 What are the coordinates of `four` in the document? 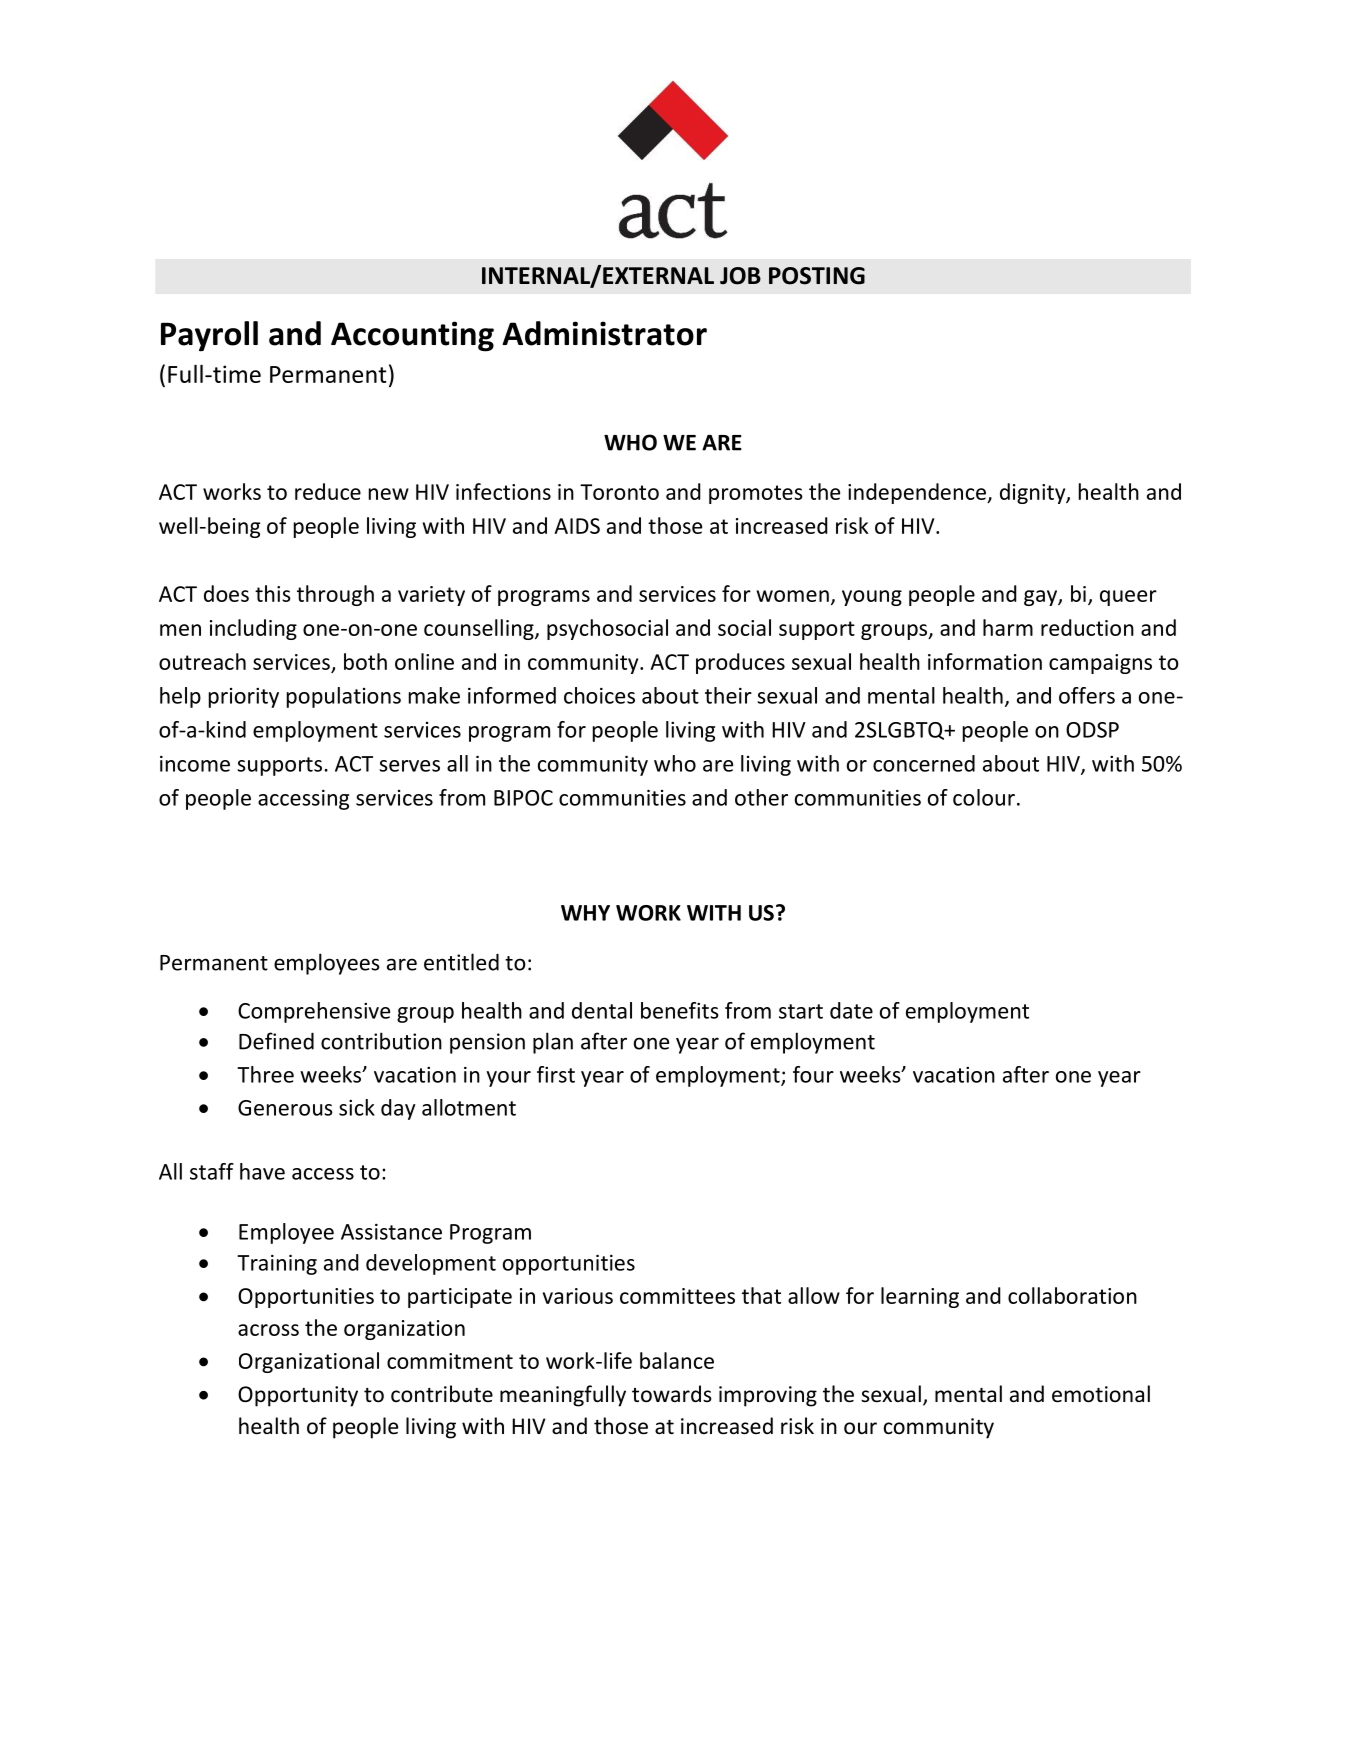 It's located at (813, 1074).
